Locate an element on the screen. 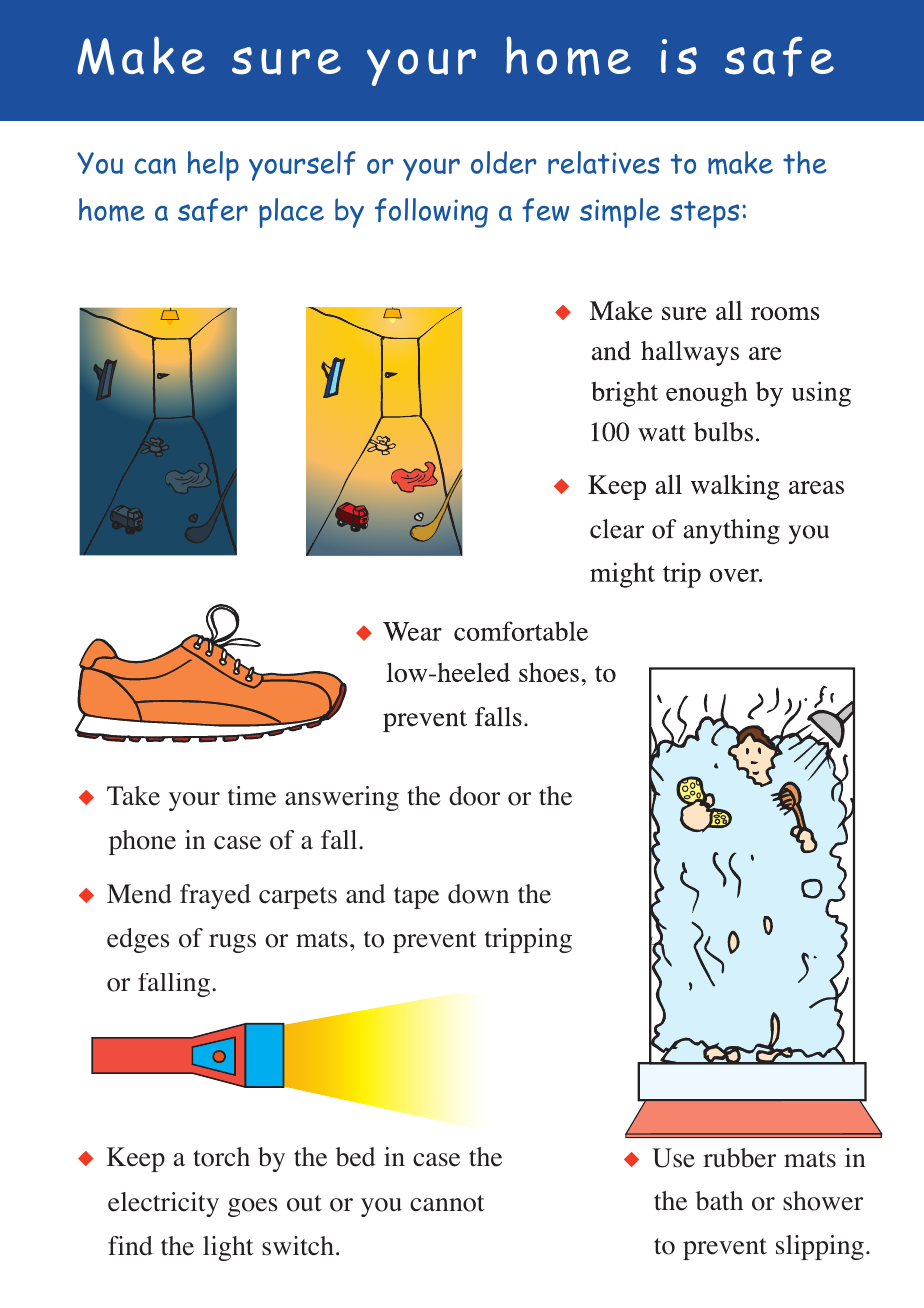 Image resolution: width=924 pixels, height=1308 pixels. bath is located at coordinates (719, 1201).
